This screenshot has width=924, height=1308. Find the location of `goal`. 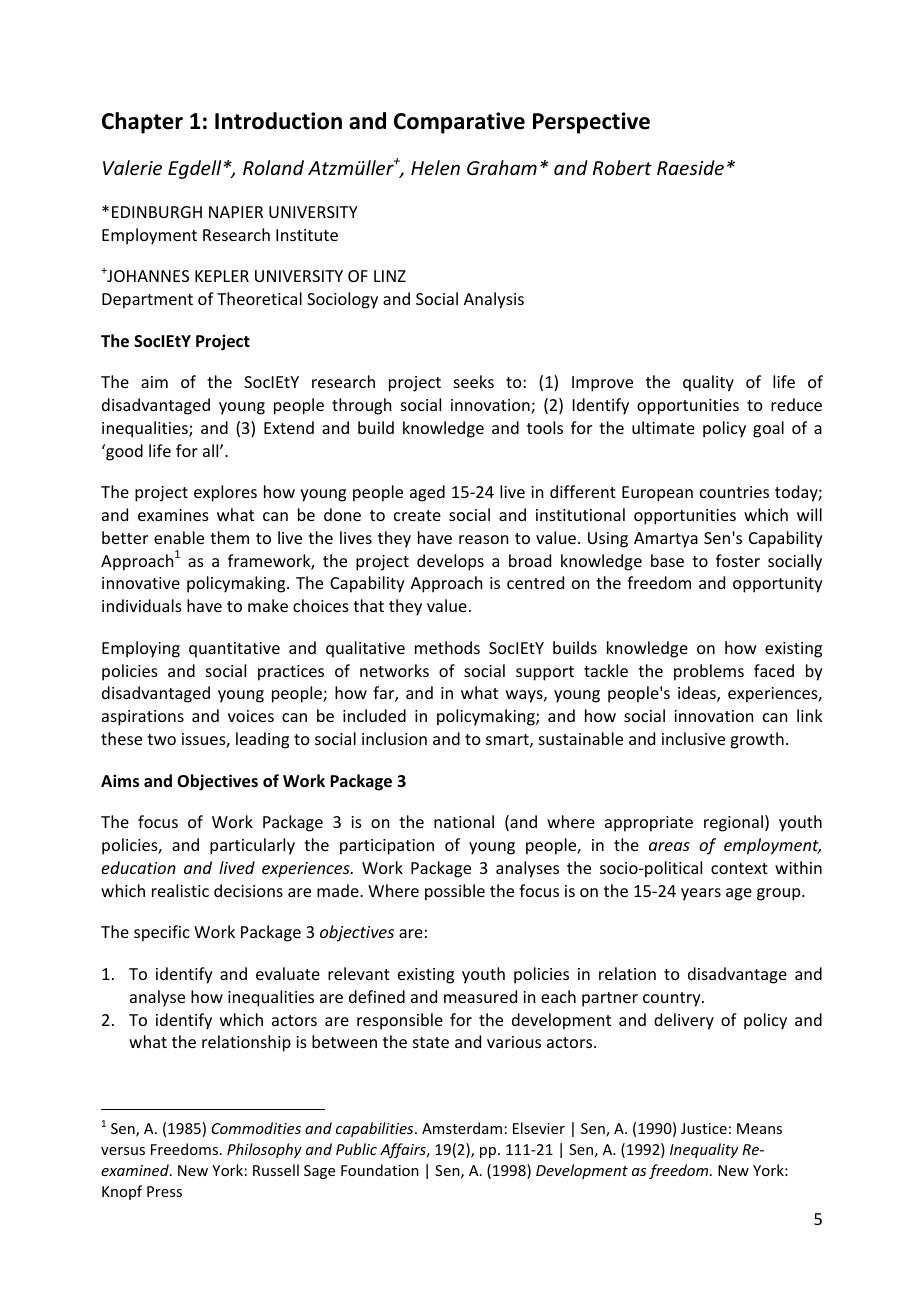

goal is located at coordinates (768, 429).
